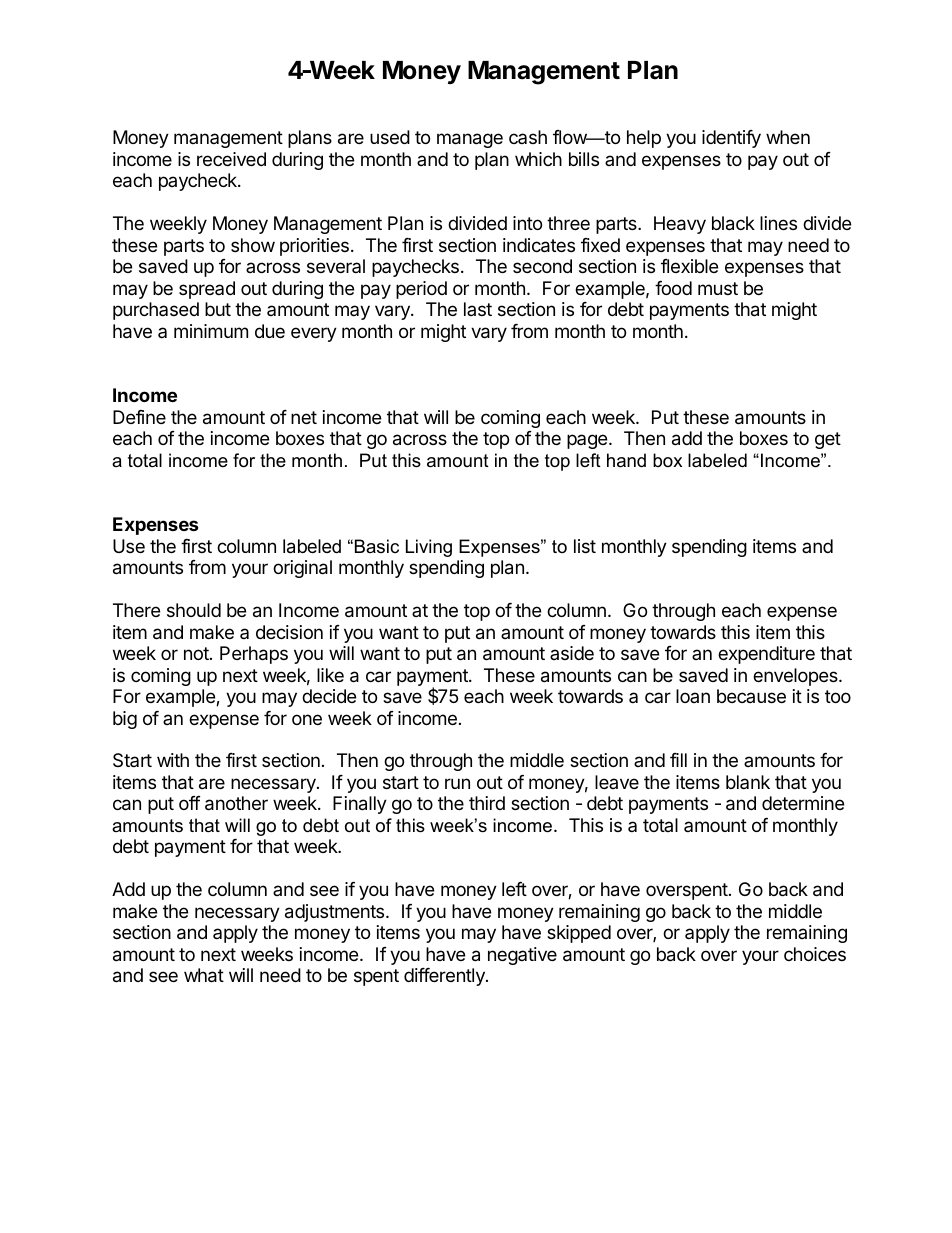 The width and height of the page is (952, 1233). I want to click on identify, so click(731, 139).
